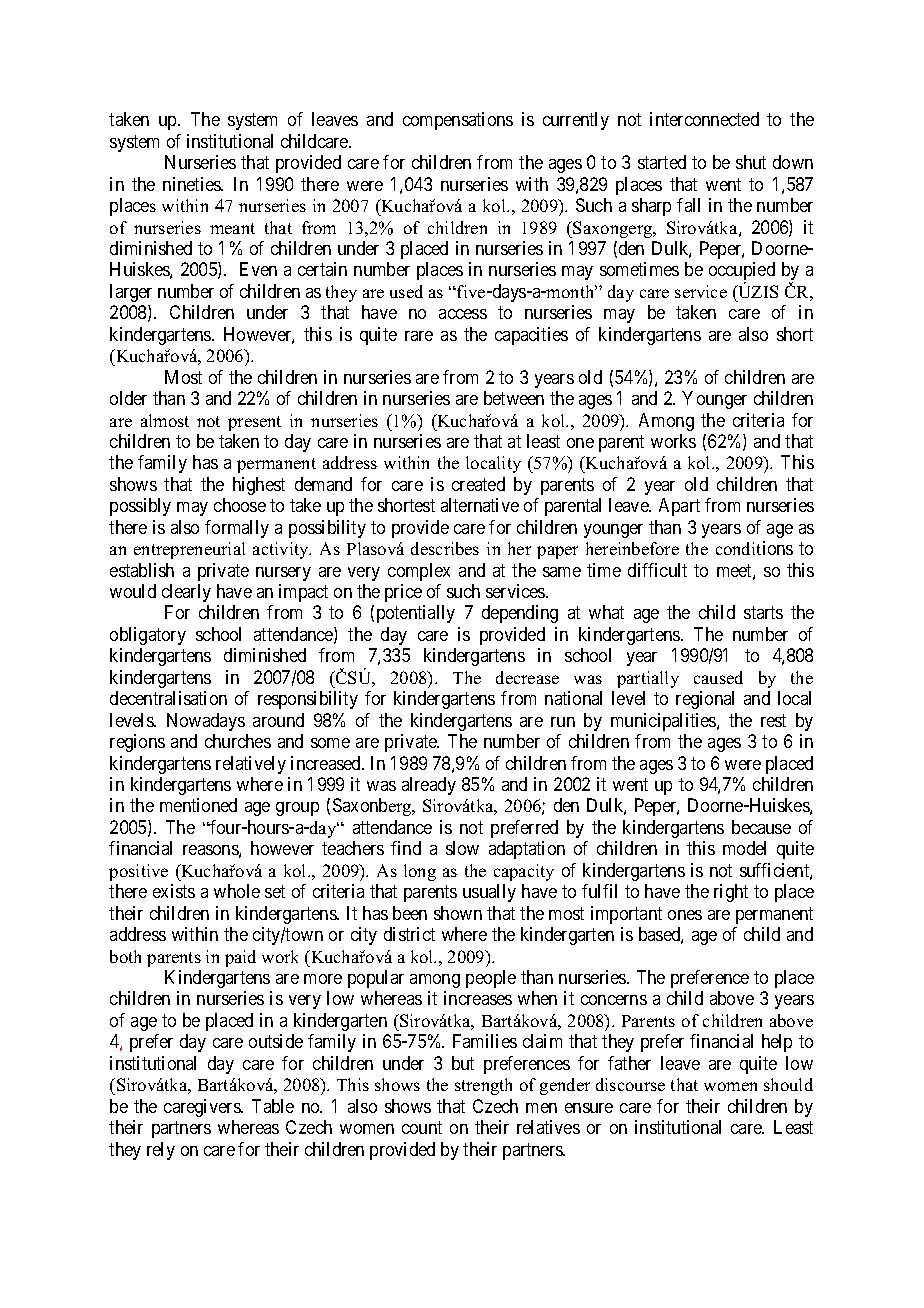 Image resolution: width=924 pixels, height=1308 pixels. What do you see at coordinates (763, 613) in the screenshot?
I see `starts` at bounding box center [763, 613].
